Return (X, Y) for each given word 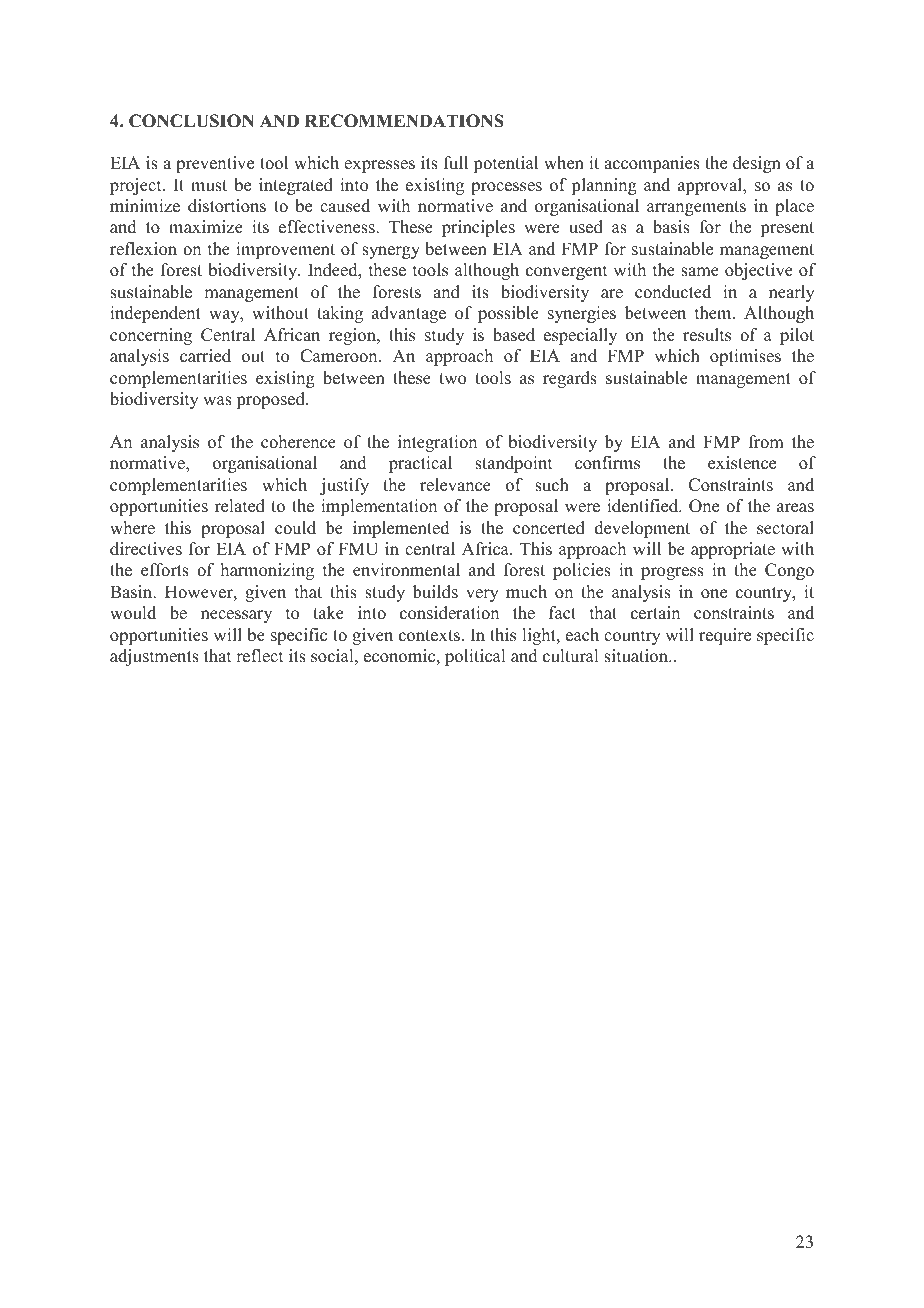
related (240, 506)
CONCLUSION (191, 121)
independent (155, 314)
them (714, 313)
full (456, 163)
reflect (259, 656)
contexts (429, 636)
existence (742, 463)
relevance (455, 485)
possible (508, 314)
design (757, 164)
